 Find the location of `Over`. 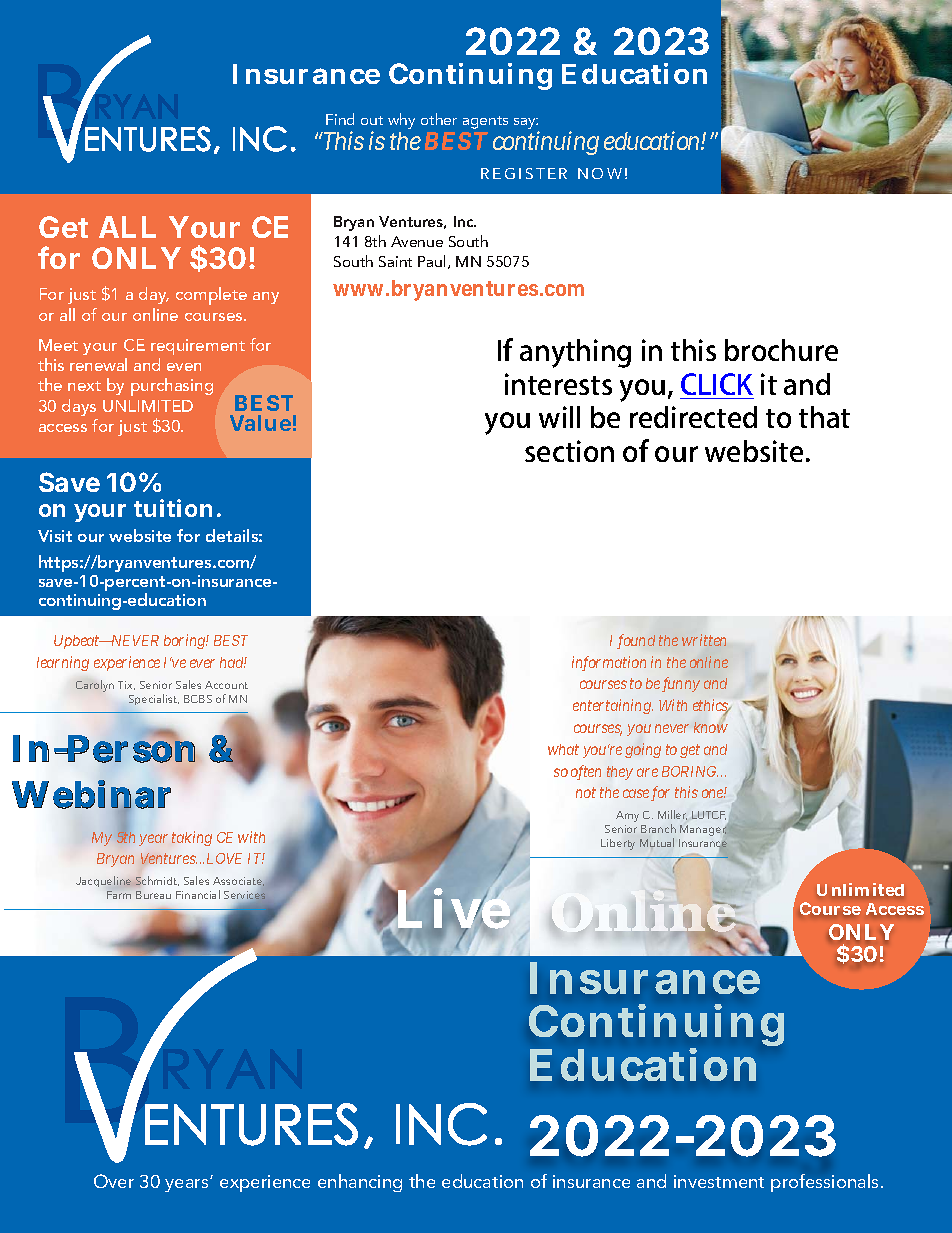

Over is located at coordinates (114, 1181).
